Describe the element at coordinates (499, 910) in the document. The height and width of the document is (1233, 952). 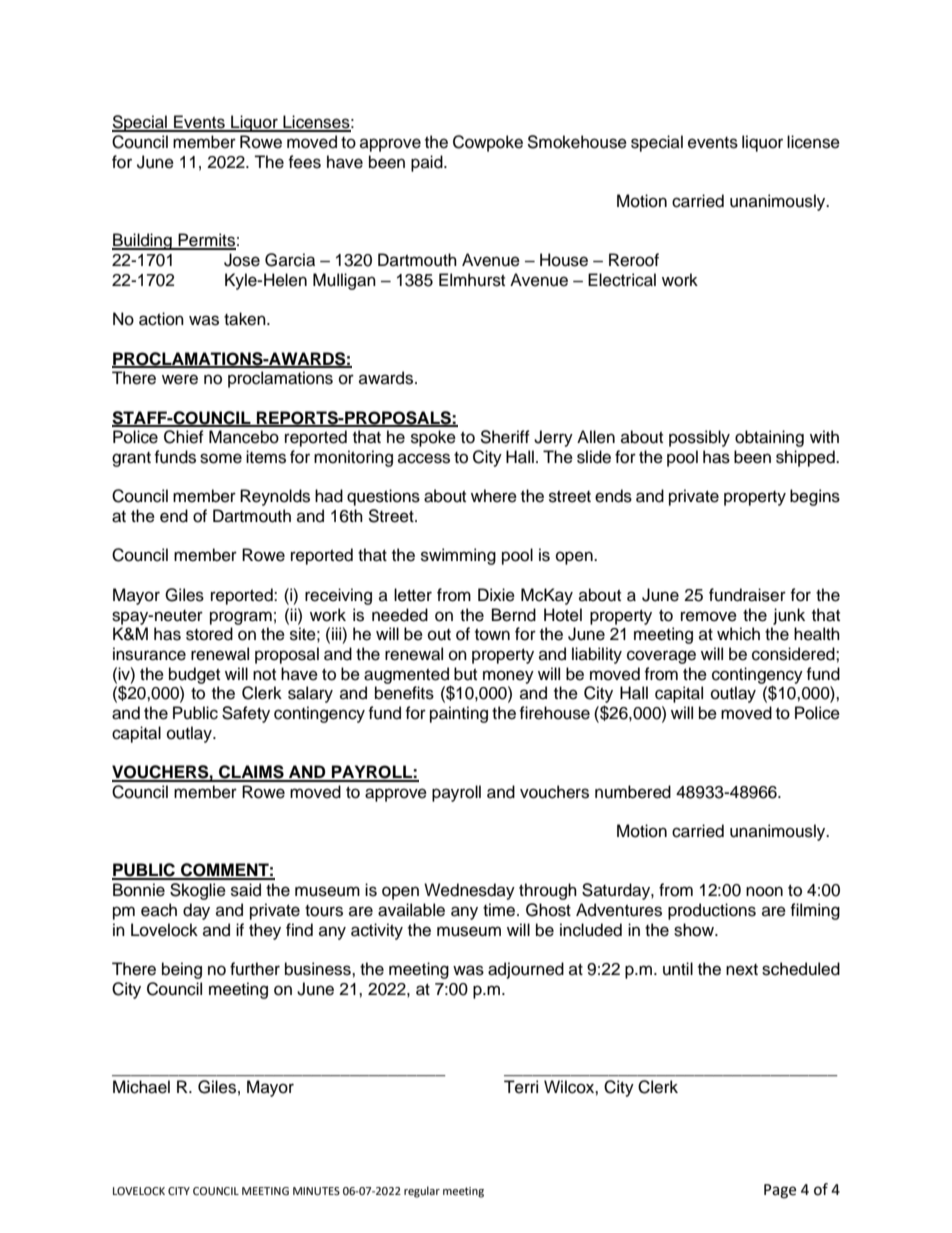
I see `time` at that location.
